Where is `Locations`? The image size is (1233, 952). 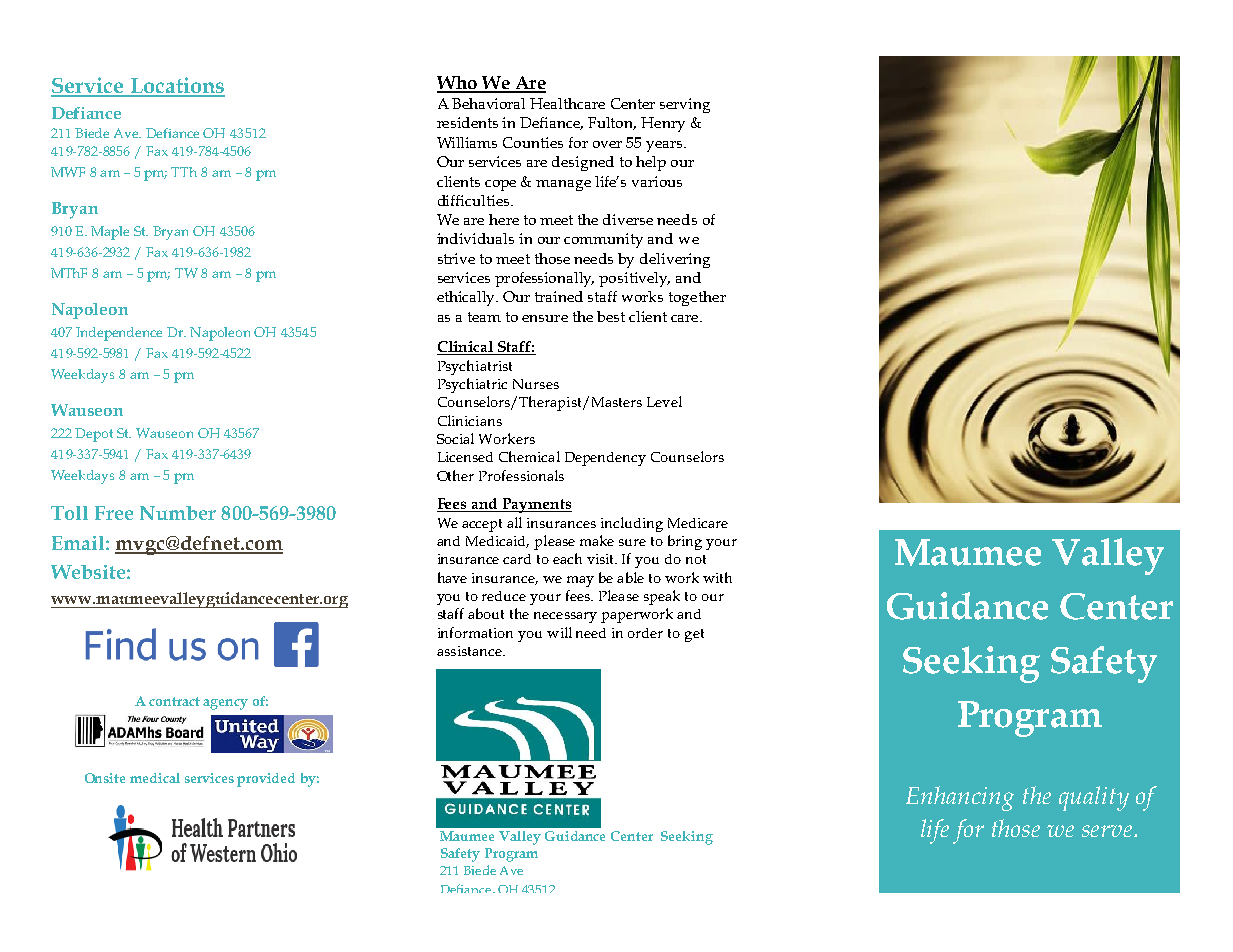 Locations is located at coordinates (176, 86).
